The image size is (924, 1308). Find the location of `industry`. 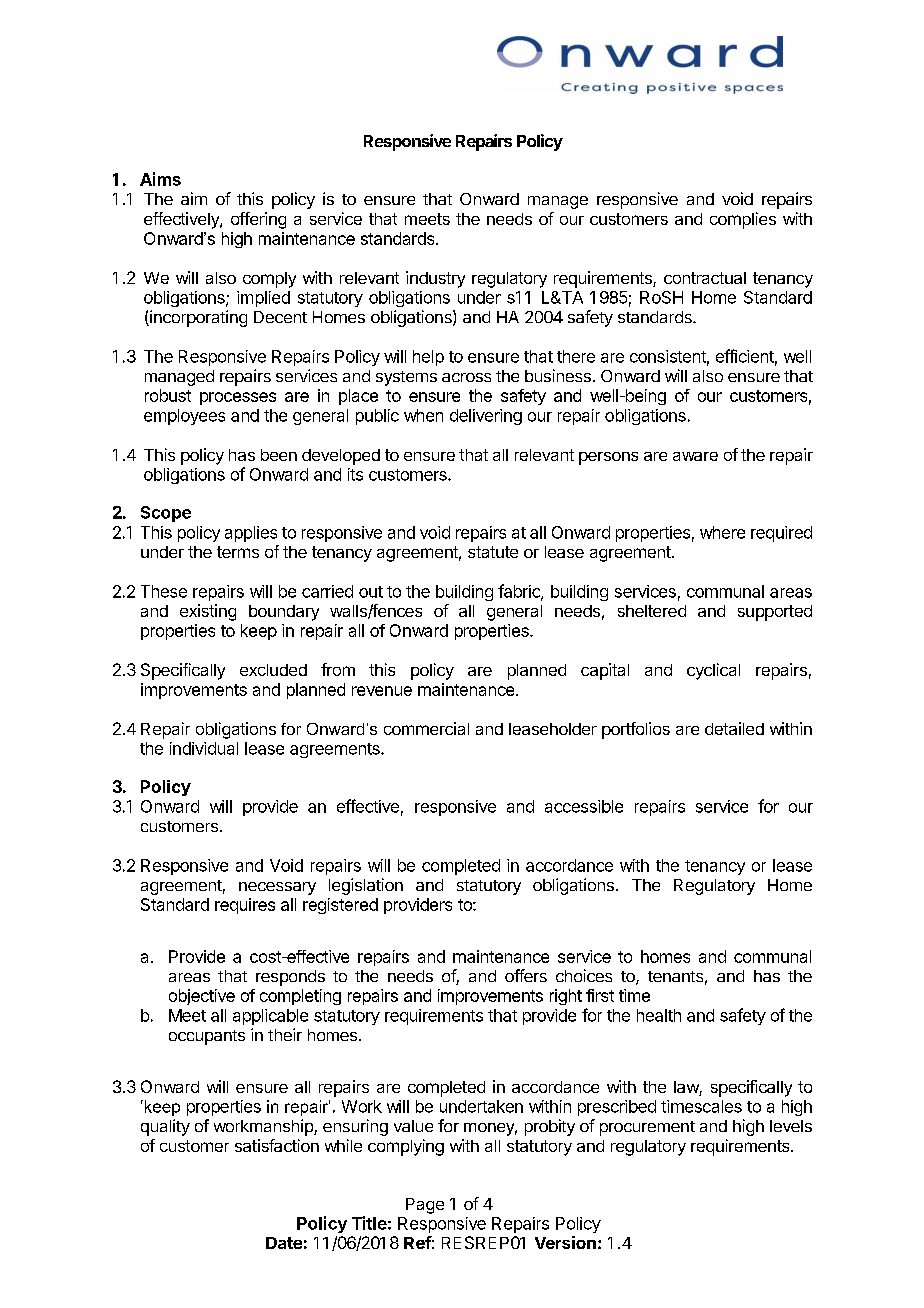

industry is located at coordinates (435, 279).
